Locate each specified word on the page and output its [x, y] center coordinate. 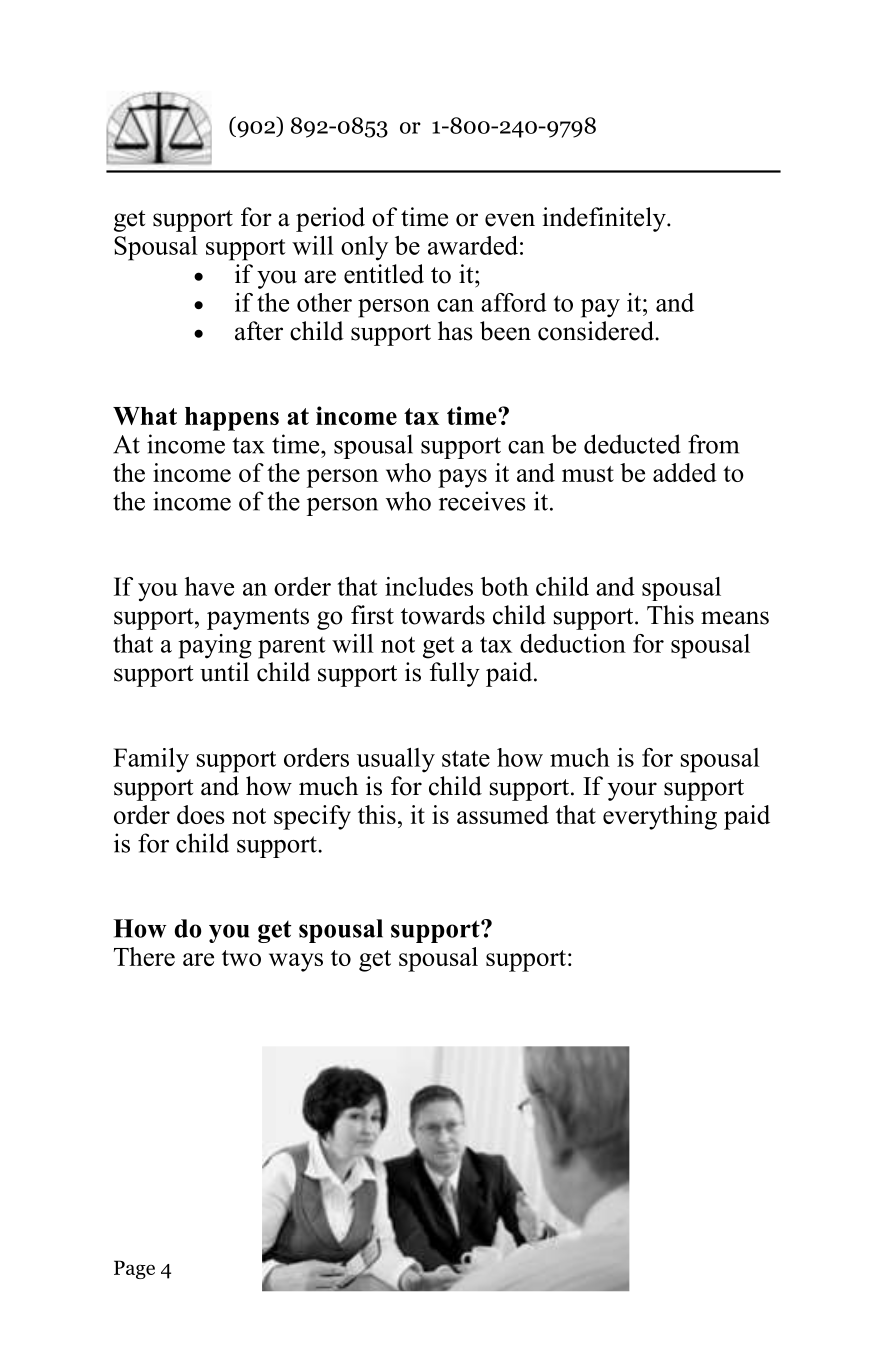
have [209, 586]
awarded [473, 245]
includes [429, 586]
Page [134, 1269]
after [259, 331]
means [735, 618]
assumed [503, 814]
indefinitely [605, 219]
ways [296, 962]
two [241, 958]
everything [660, 817]
